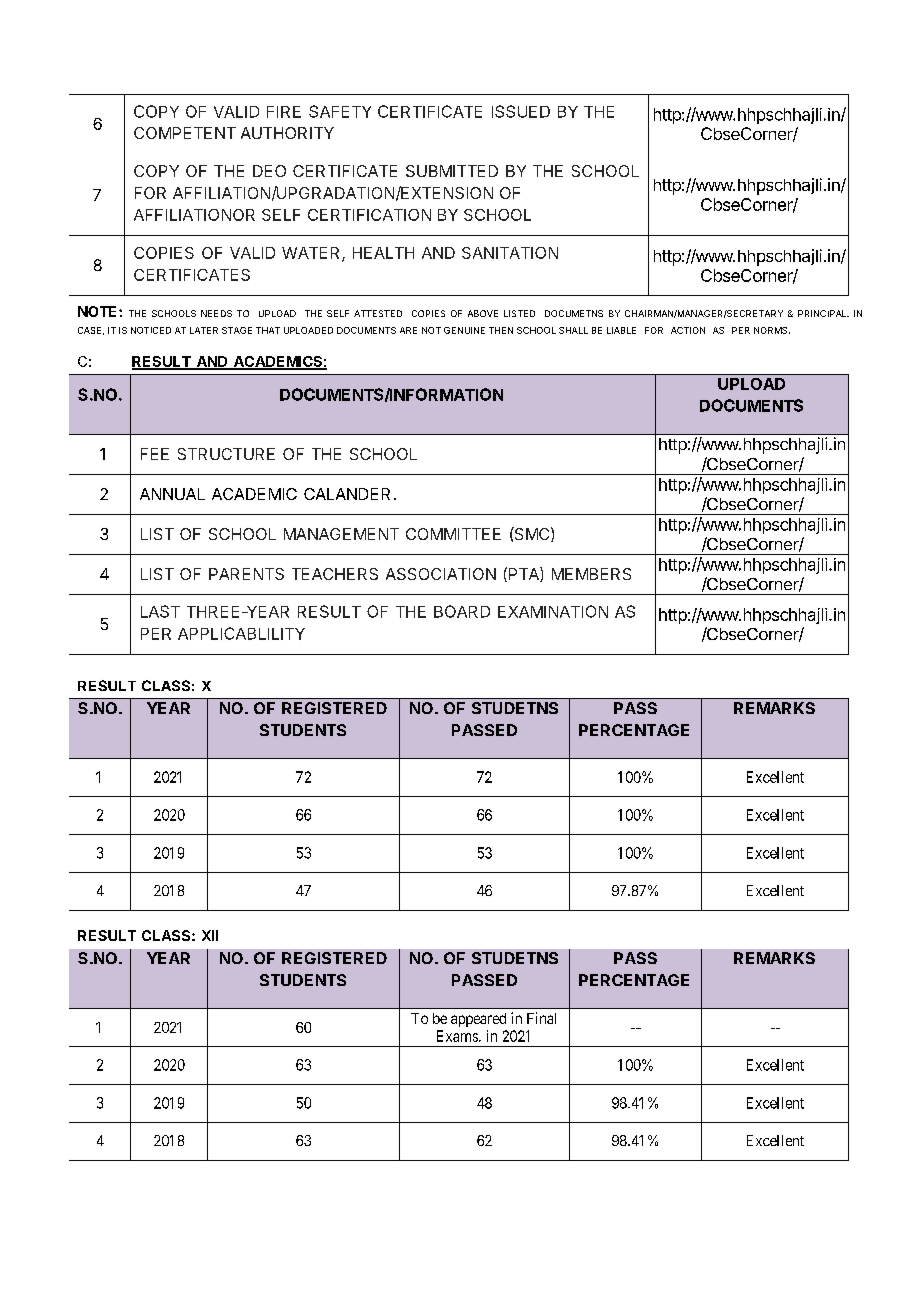 The image size is (924, 1308). I want to click on PARENTS, so click(246, 574).
